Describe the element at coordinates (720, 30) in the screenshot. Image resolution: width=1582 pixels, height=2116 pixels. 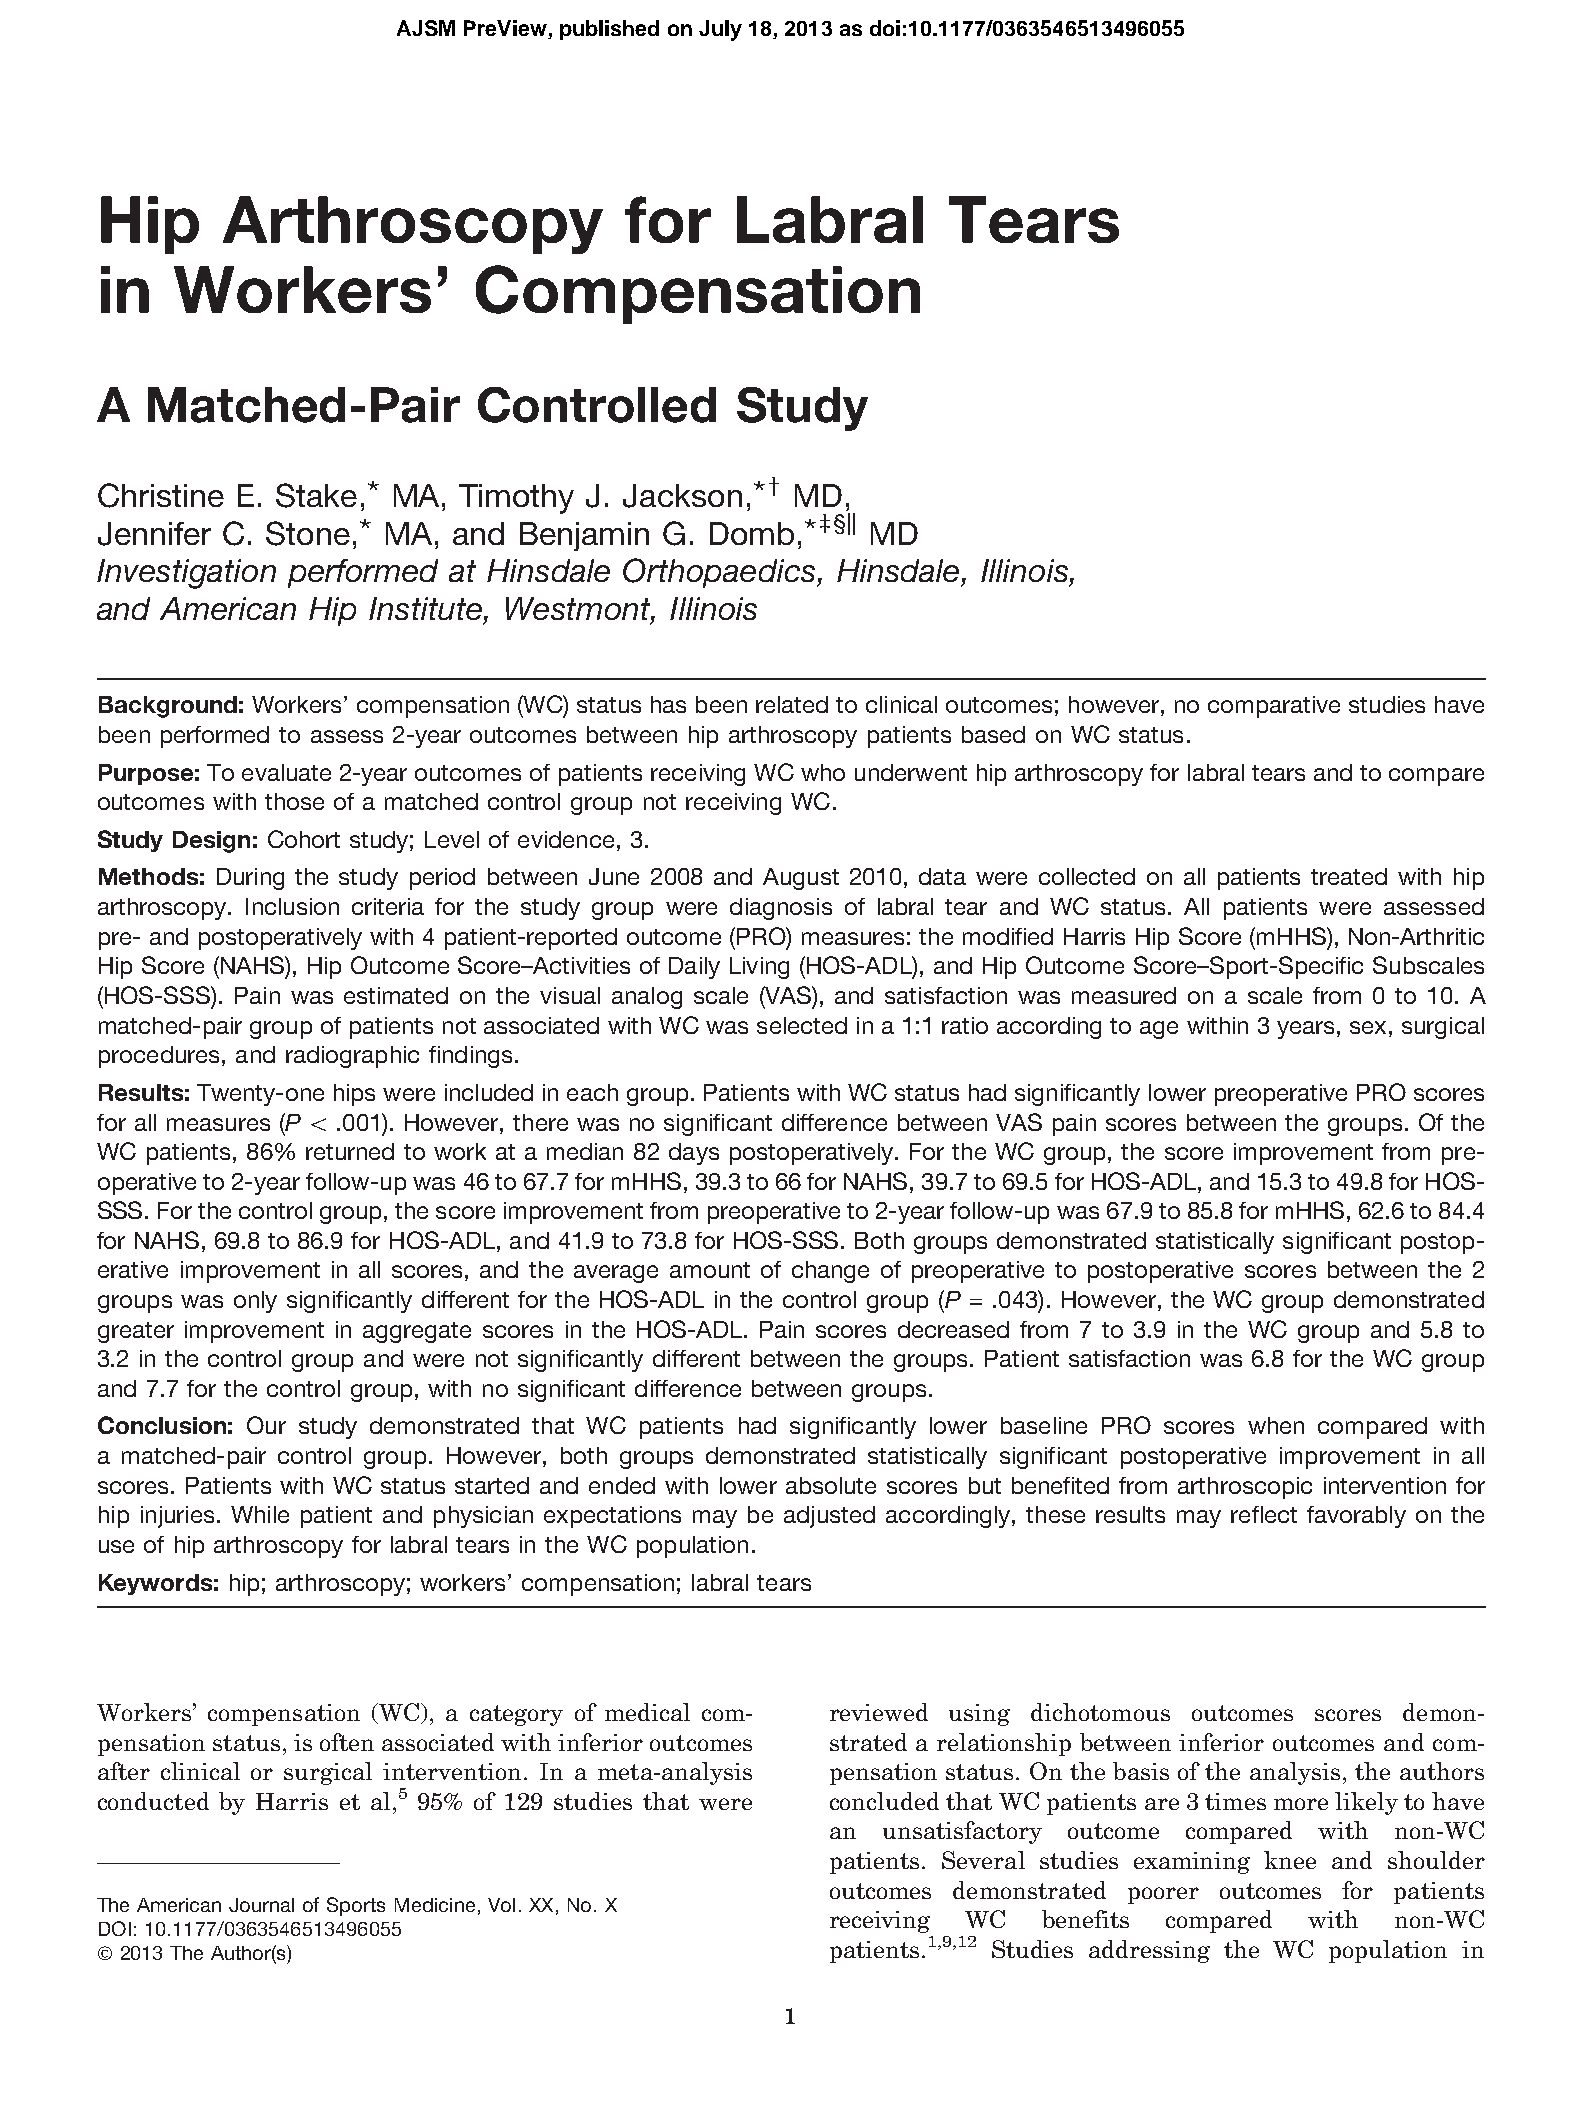
I see `July` at that location.
